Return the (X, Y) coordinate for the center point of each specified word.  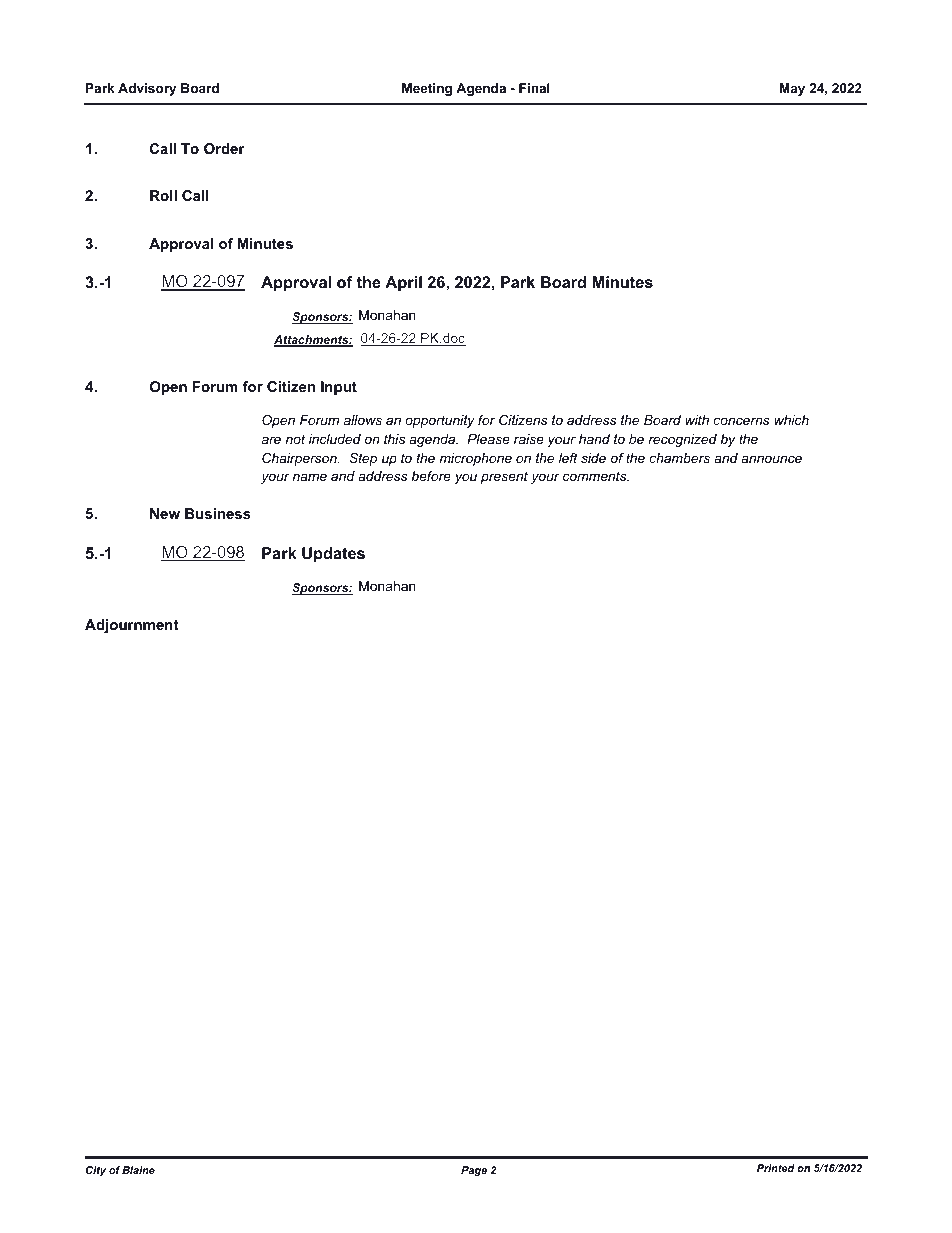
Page (474, 1171)
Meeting (427, 89)
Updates (333, 555)
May (792, 89)
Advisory (147, 89)
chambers (680, 458)
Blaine (138, 1170)
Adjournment (132, 626)
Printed (776, 1168)
